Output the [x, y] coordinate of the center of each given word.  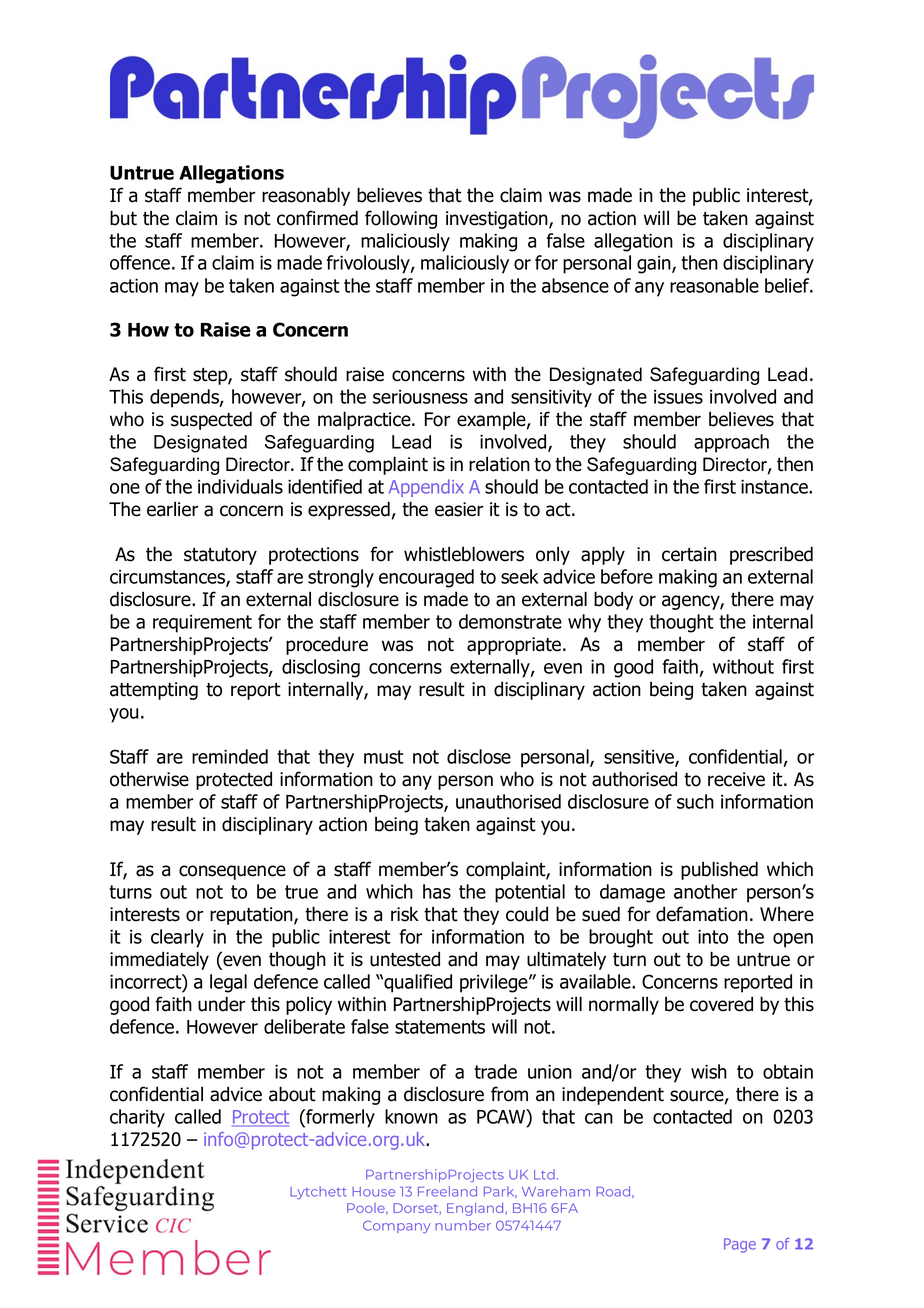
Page [740, 1245]
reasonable [714, 285]
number [463, 1225]
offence [141, 262]
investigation [498, 220]
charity [137, 1118]
